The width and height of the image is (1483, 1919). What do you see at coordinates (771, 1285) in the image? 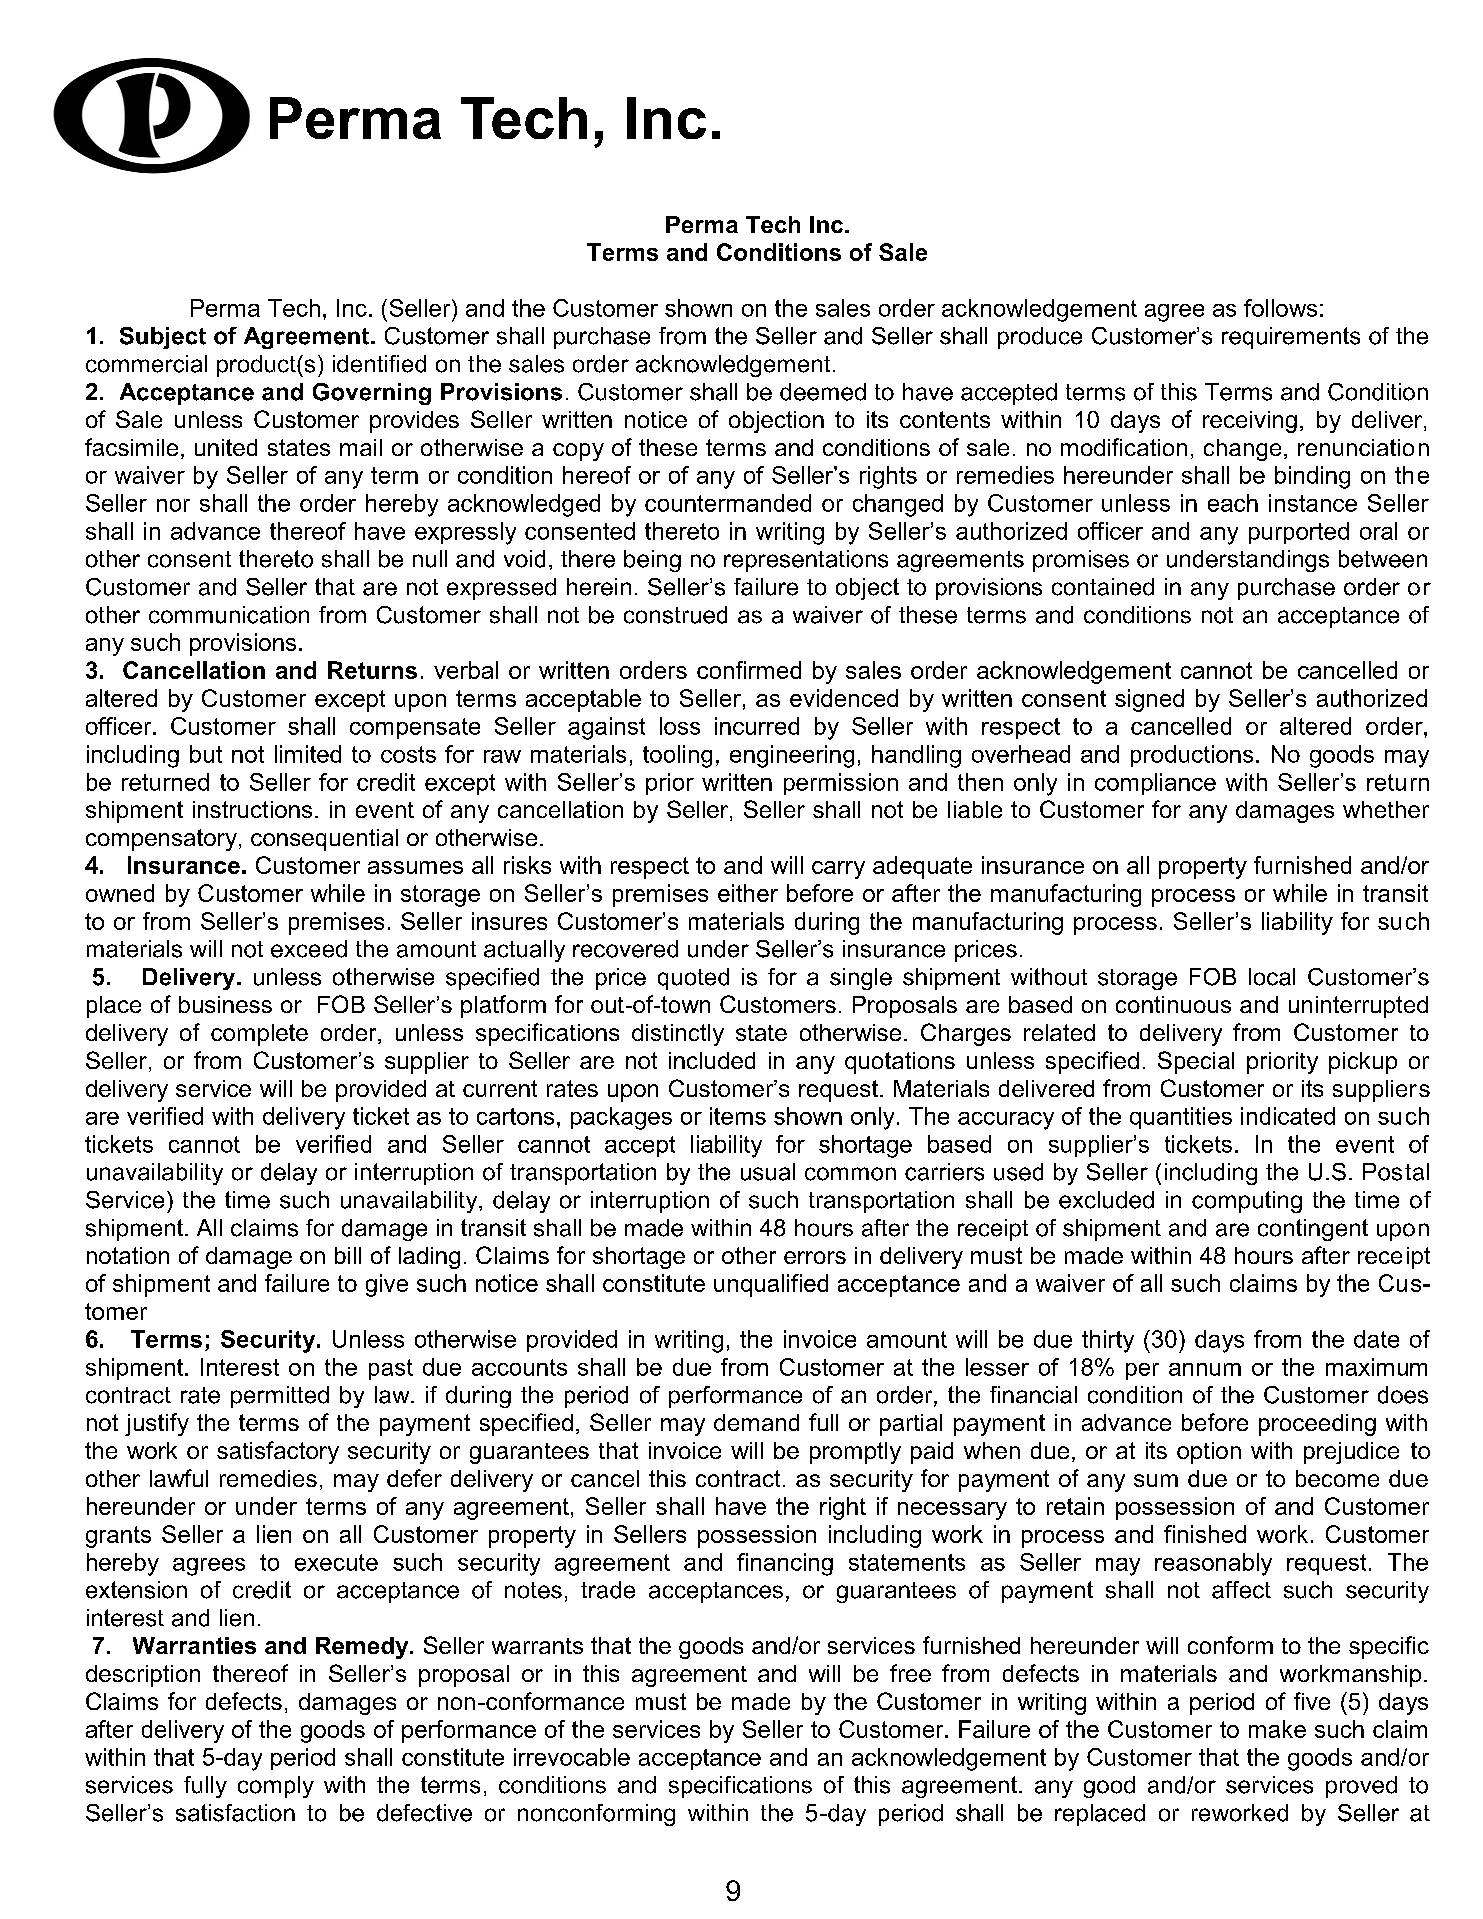
I see `unqualified` at bounding box center [771, 1285].
